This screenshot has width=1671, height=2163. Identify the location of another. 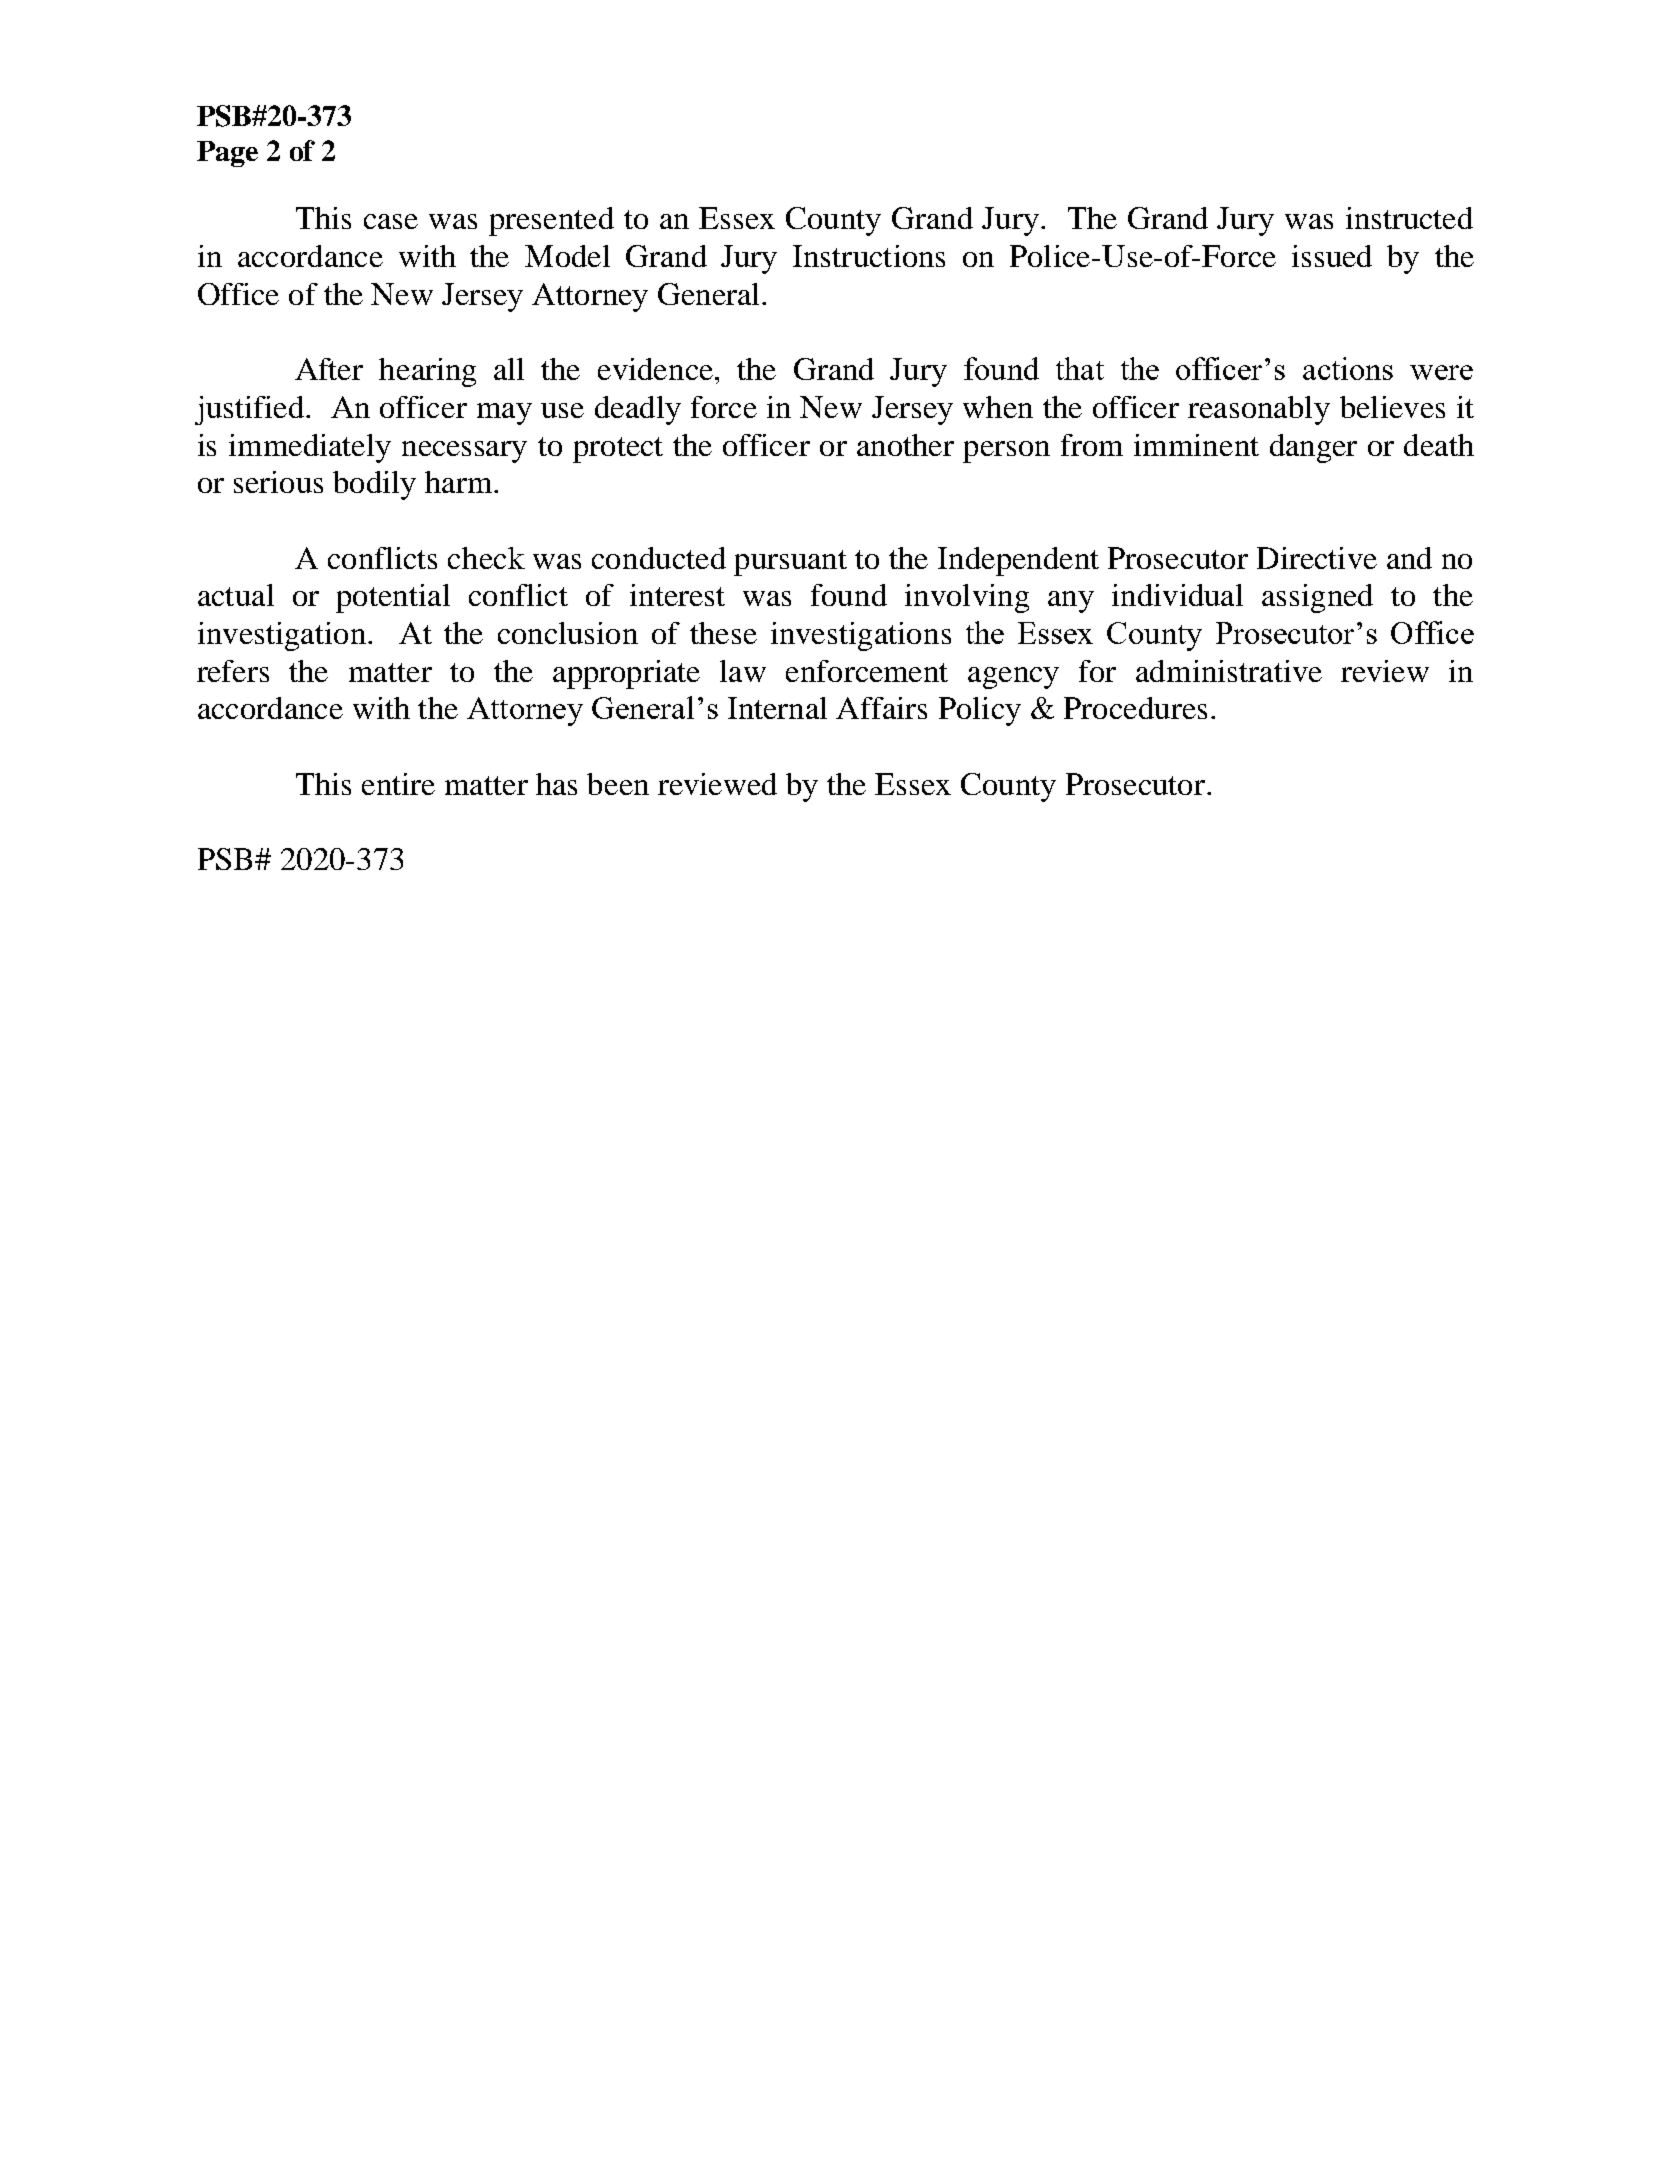
(905, 445).
